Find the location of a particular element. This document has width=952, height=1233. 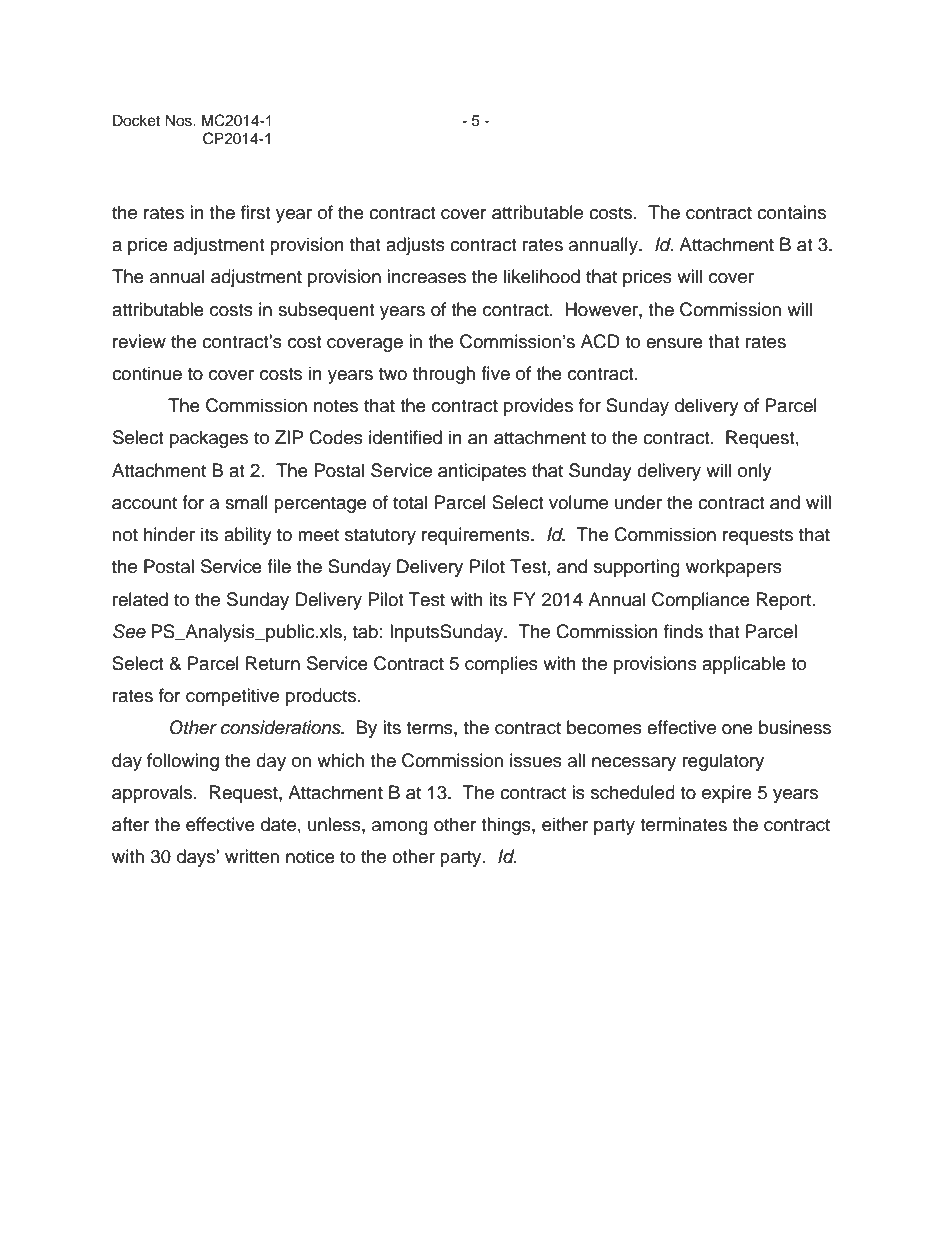

complies is located at coordinates (501, 665).
